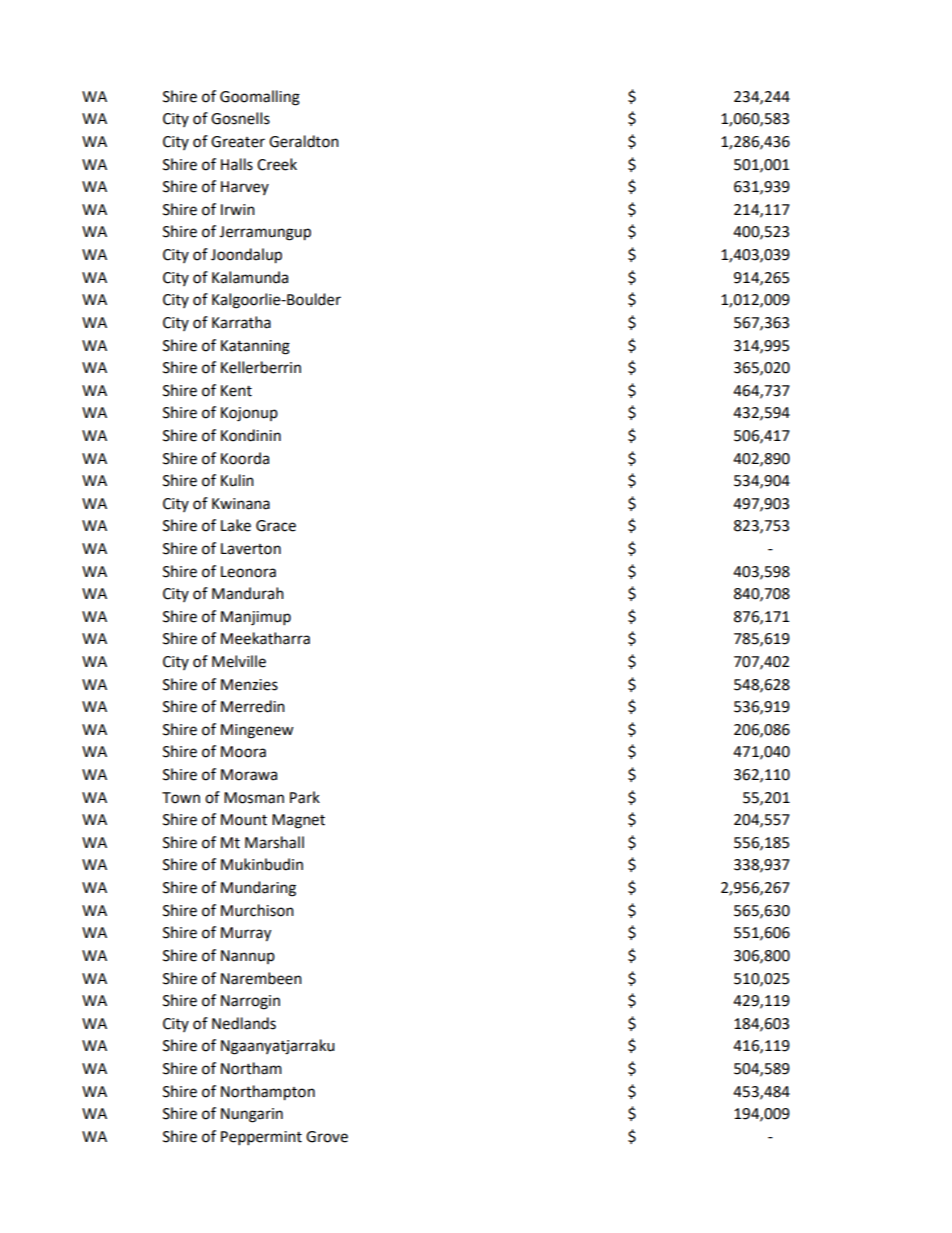  Describe the element at coordinates (305, 797) in the image. I see `Park` at that location.
